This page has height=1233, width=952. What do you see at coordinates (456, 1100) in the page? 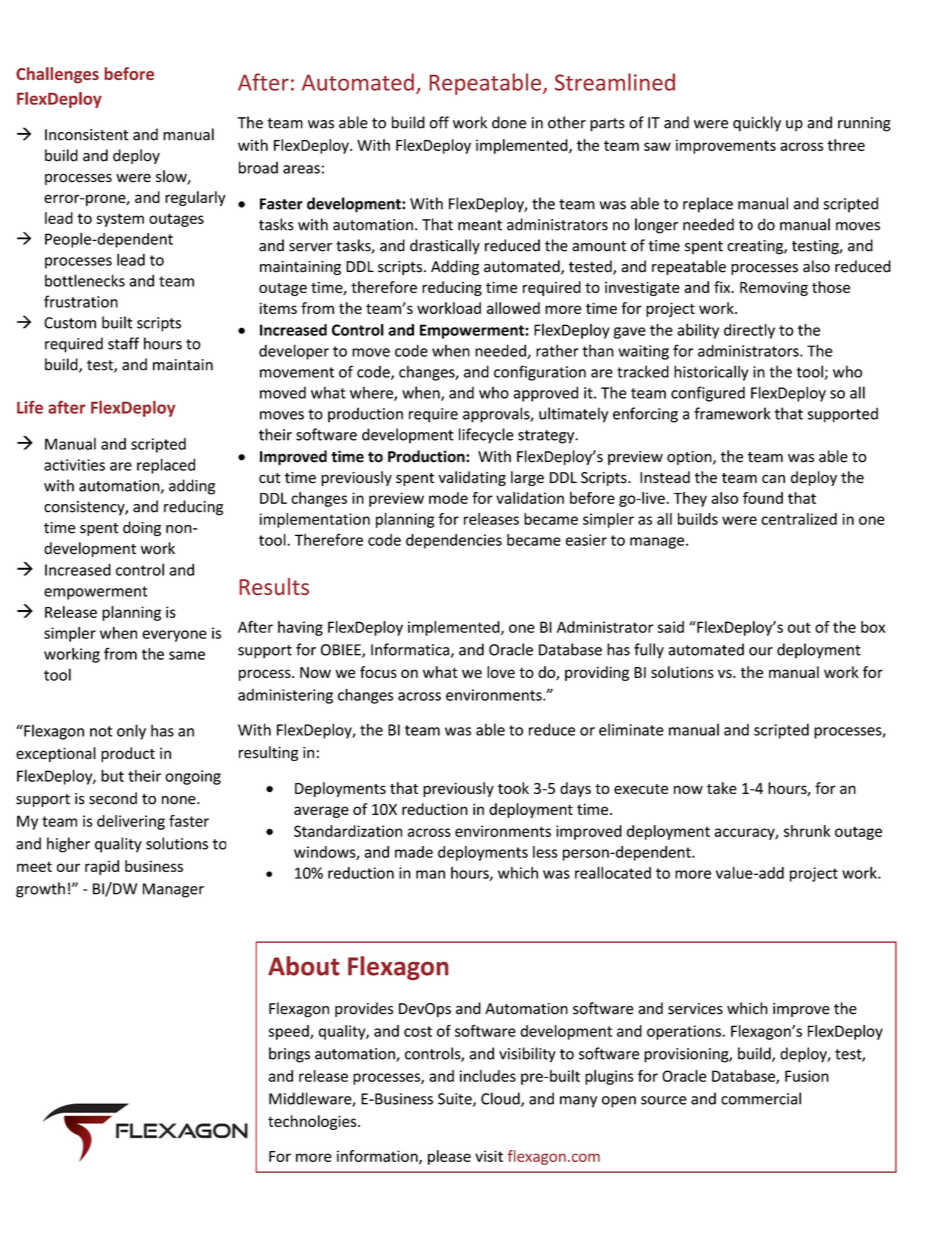
I see `Suite` at bounding box center [456, 1100].
